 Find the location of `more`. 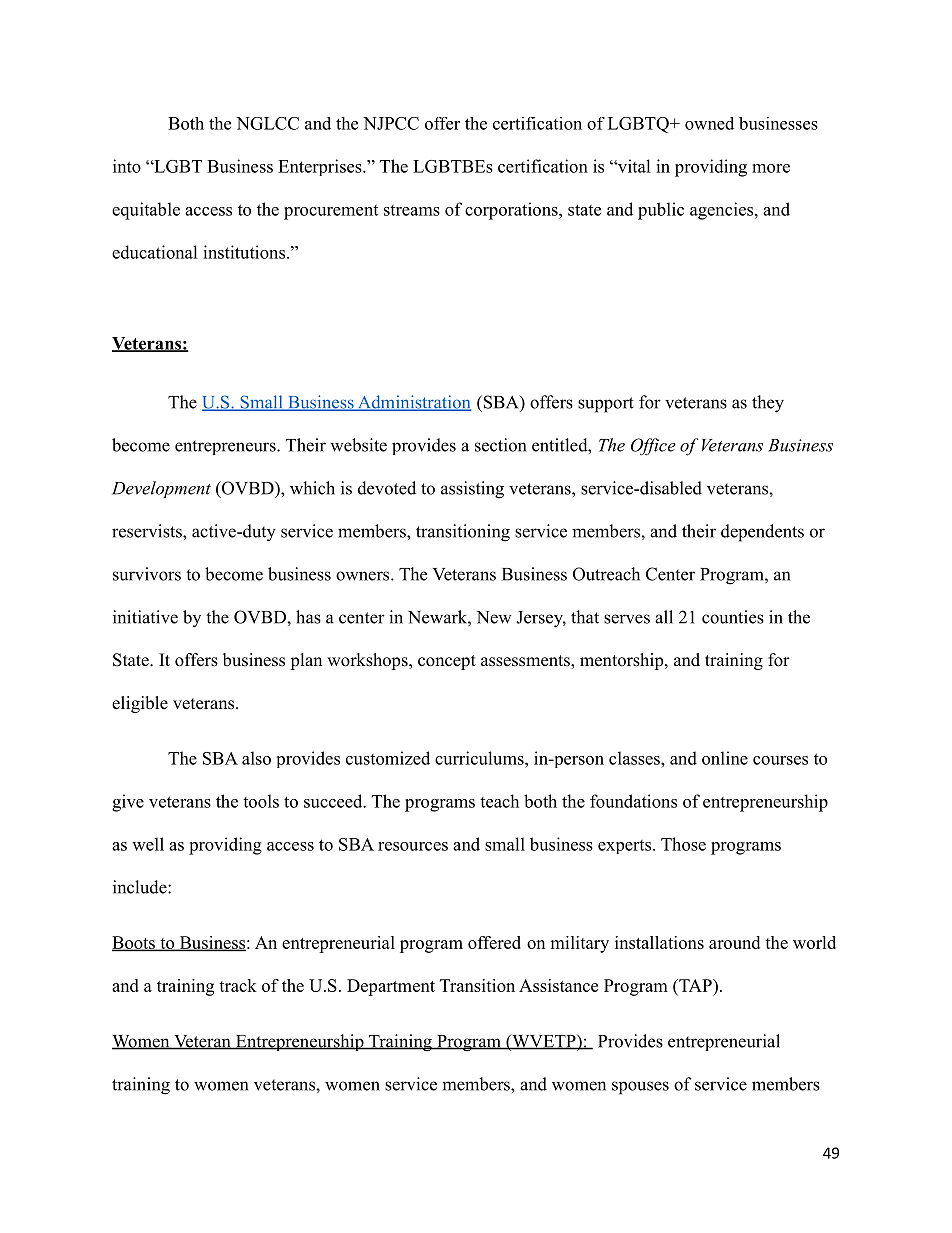

more is located at coordinates (771, 168).
